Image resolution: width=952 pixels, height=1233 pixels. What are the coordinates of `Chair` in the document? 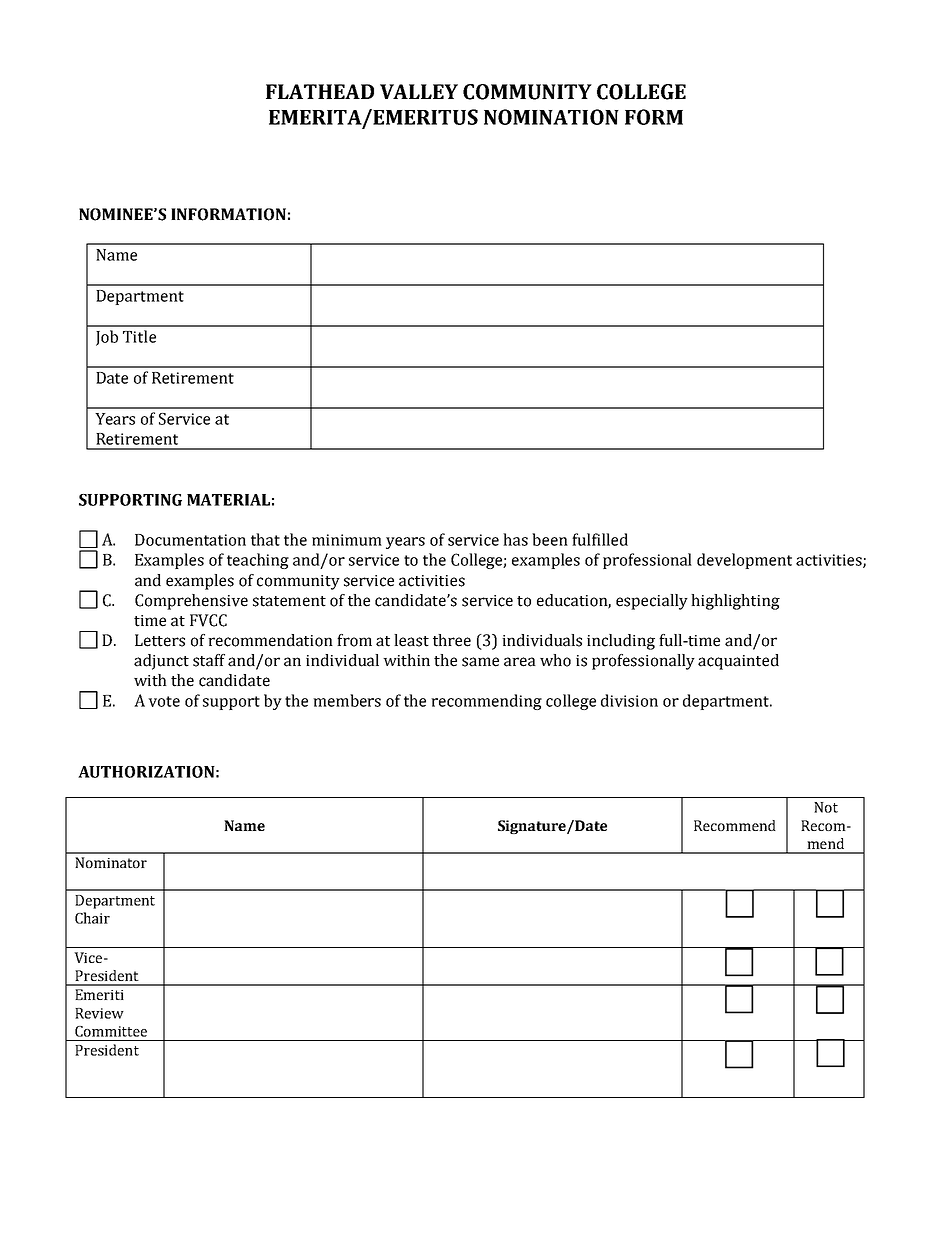 It's located at (92, 918).
